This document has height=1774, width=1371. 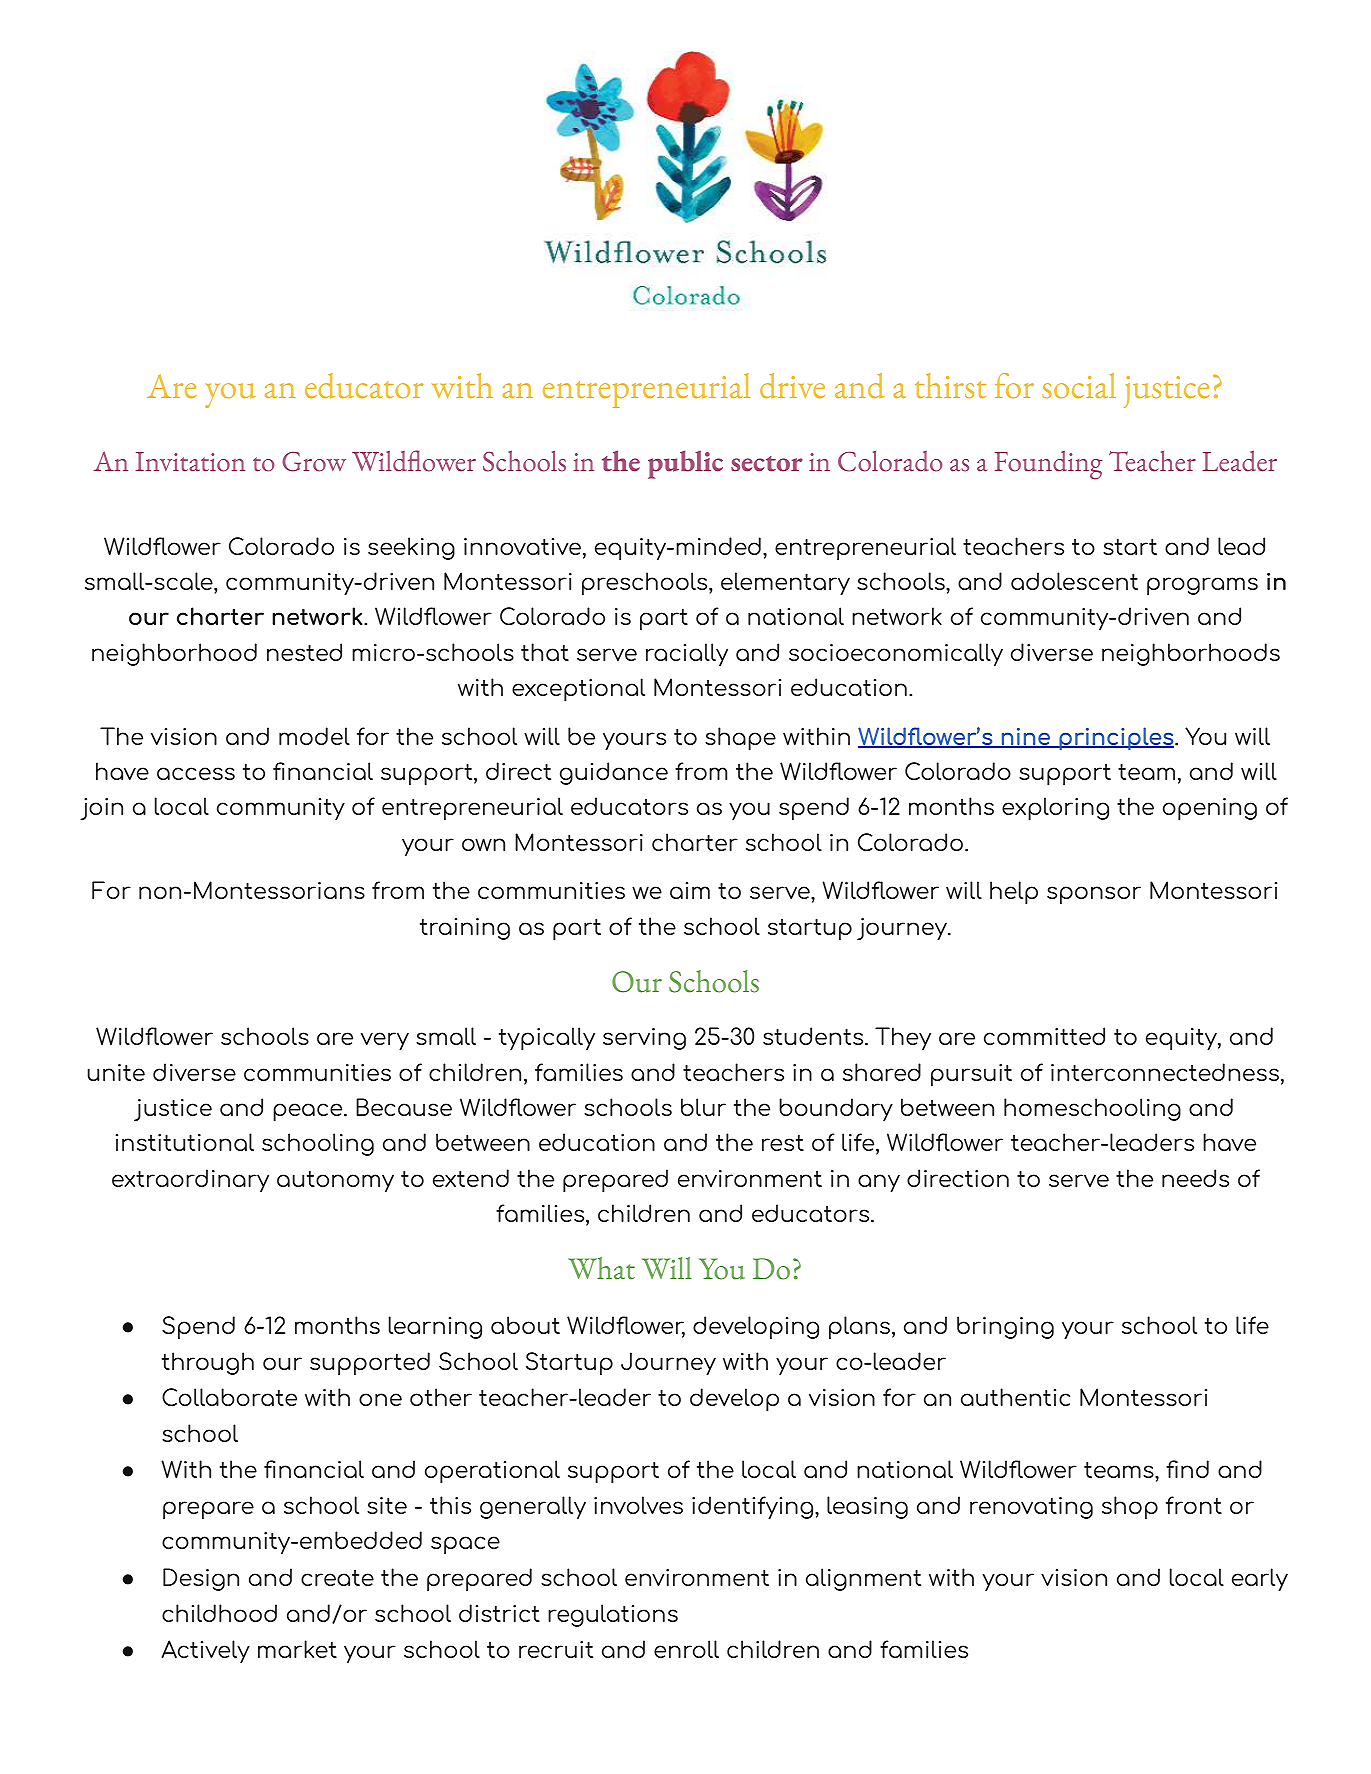 What do you see at coordinates (686, 1649) in the document?
I see `enroll` at bounding box center [686, 1649].
